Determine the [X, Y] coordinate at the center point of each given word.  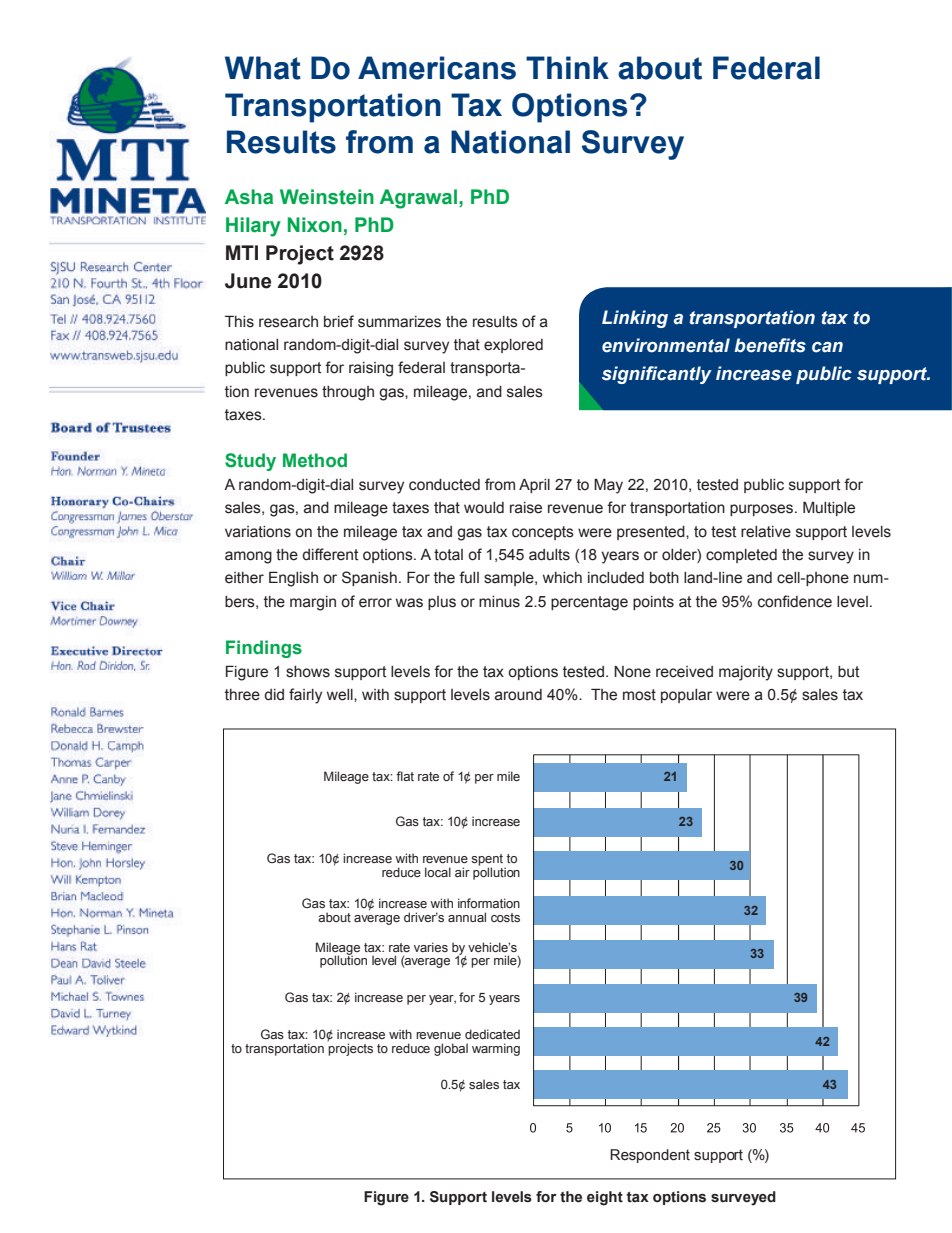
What [263, 68]
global [451, 1049]
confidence [795, 601]
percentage [589, 603]
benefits [770, 345]
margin [313, 603]
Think [567, 67]
